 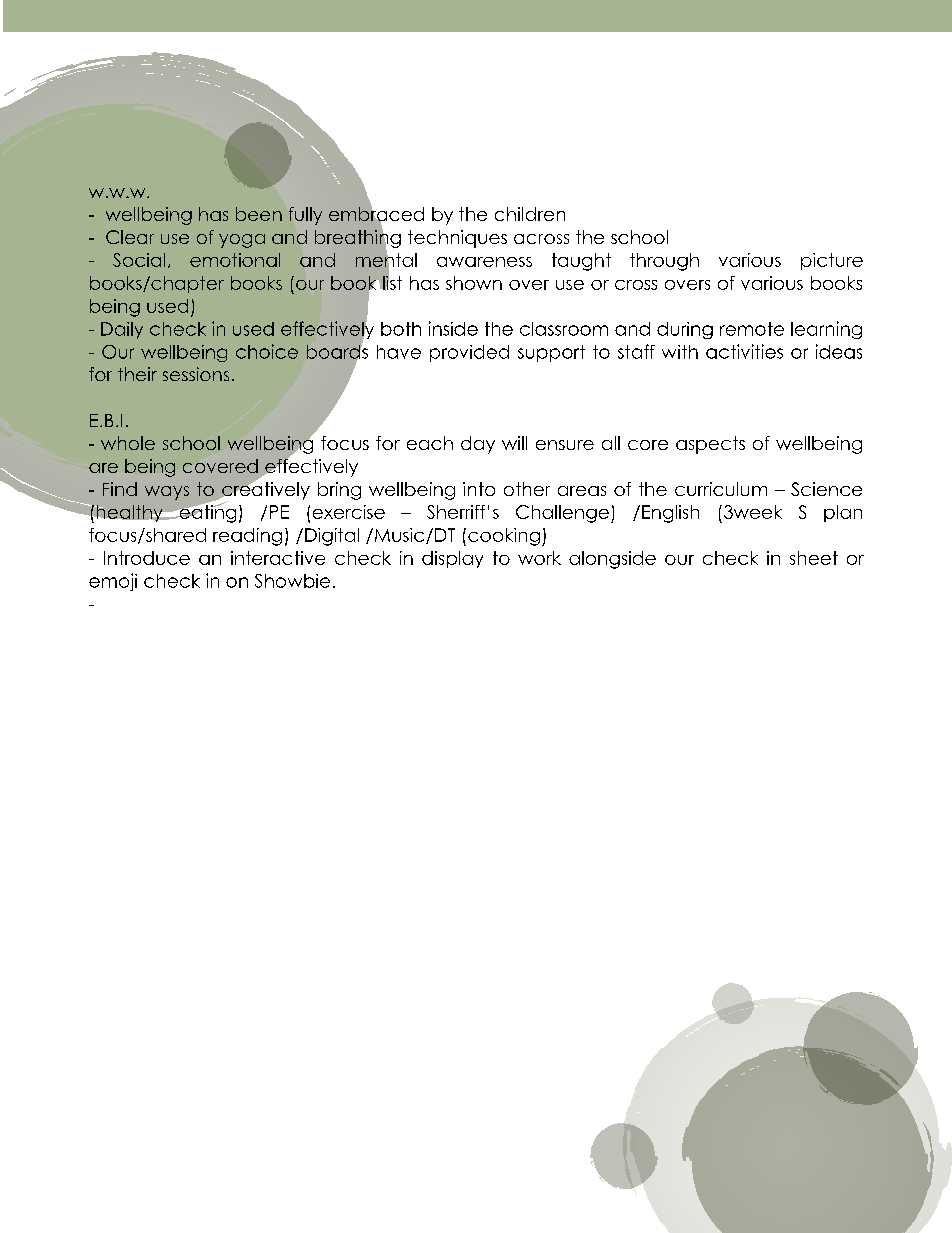 What do you see at coordinates (196, 374) in the page?
I see `sessions` at bounding box center [196, 374].
